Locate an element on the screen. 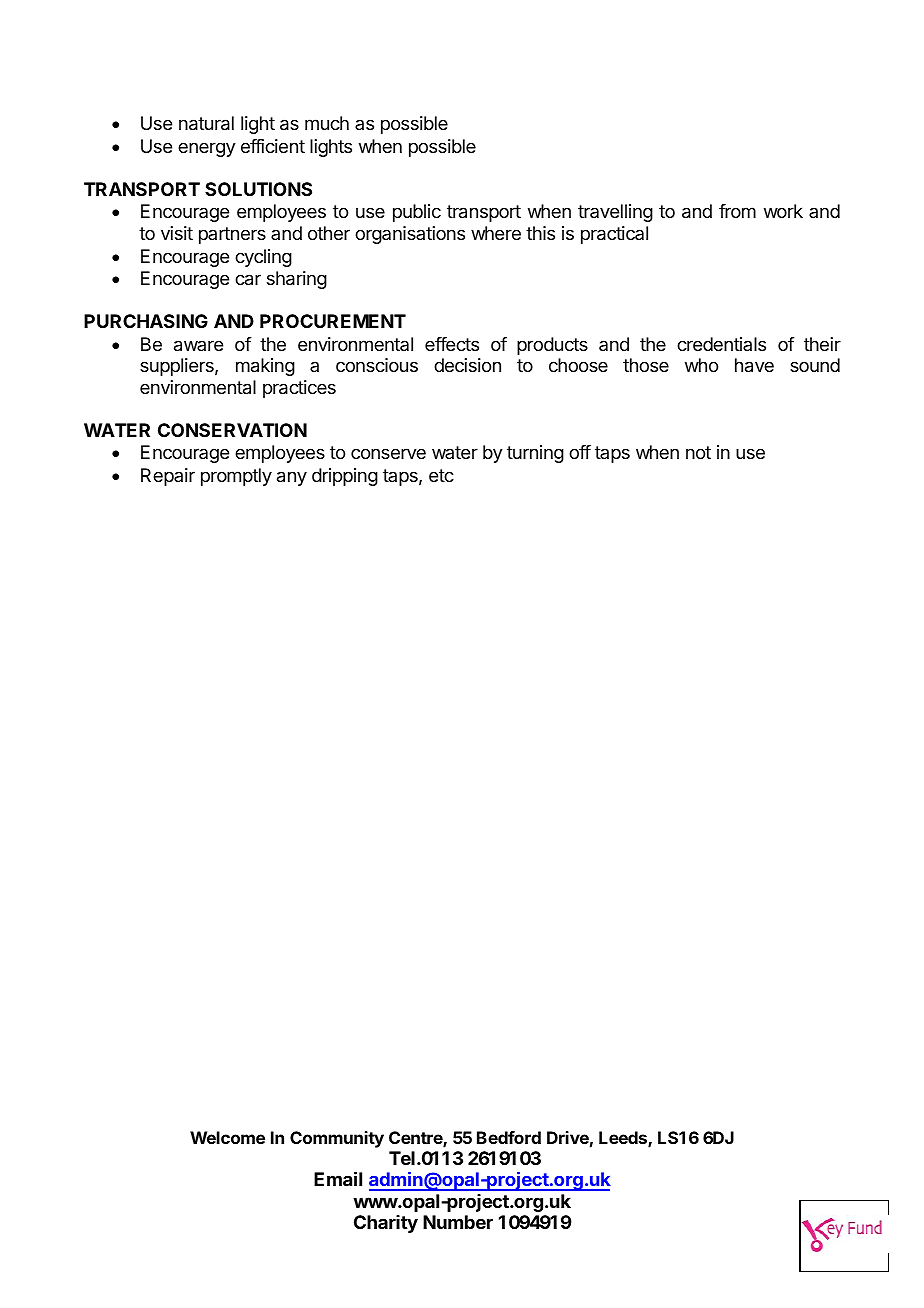 The image size is (924, 1308). decision is located at coordinates (467, 365).
